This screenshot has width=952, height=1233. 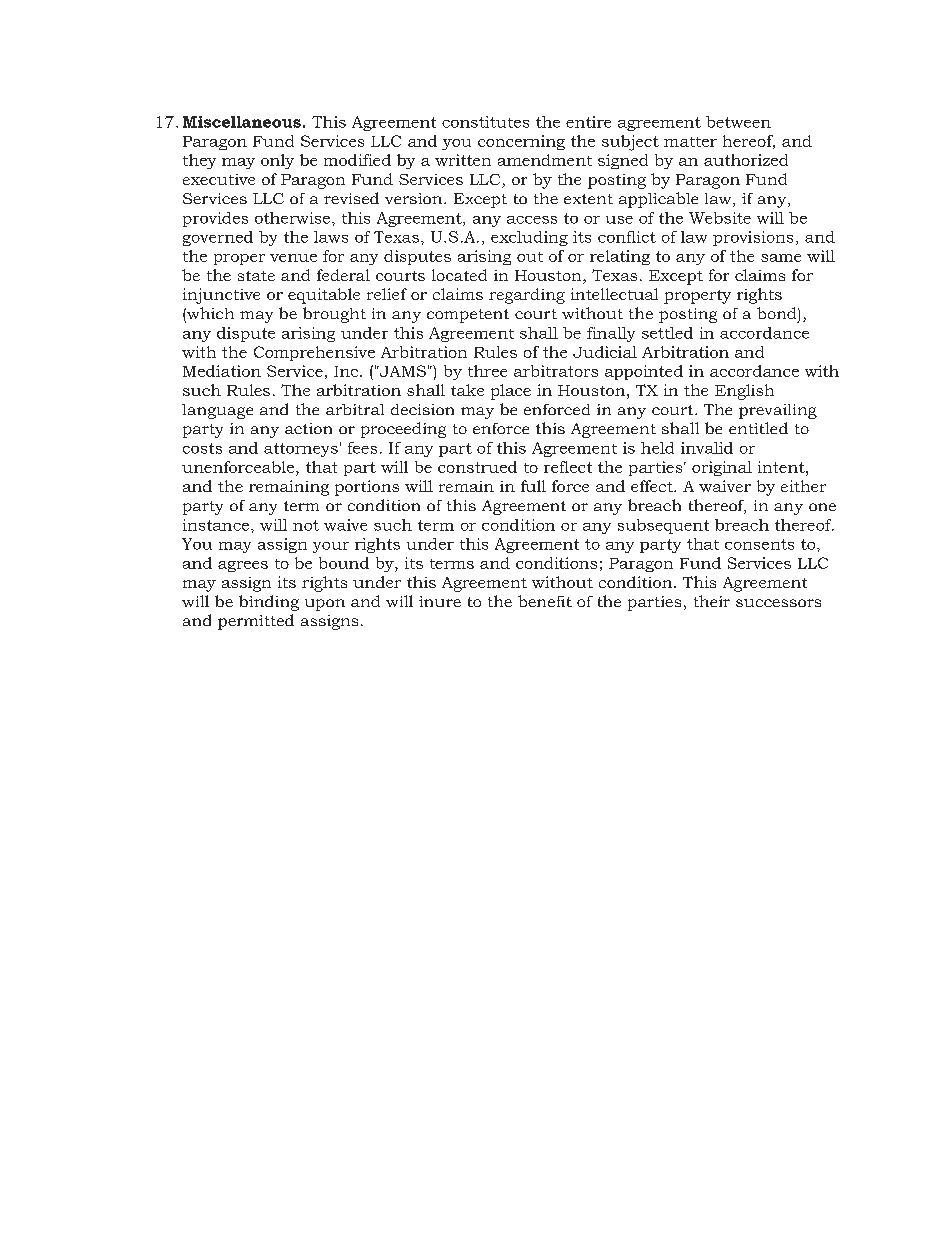 I want to click on only, so click(x=277, y=161).
